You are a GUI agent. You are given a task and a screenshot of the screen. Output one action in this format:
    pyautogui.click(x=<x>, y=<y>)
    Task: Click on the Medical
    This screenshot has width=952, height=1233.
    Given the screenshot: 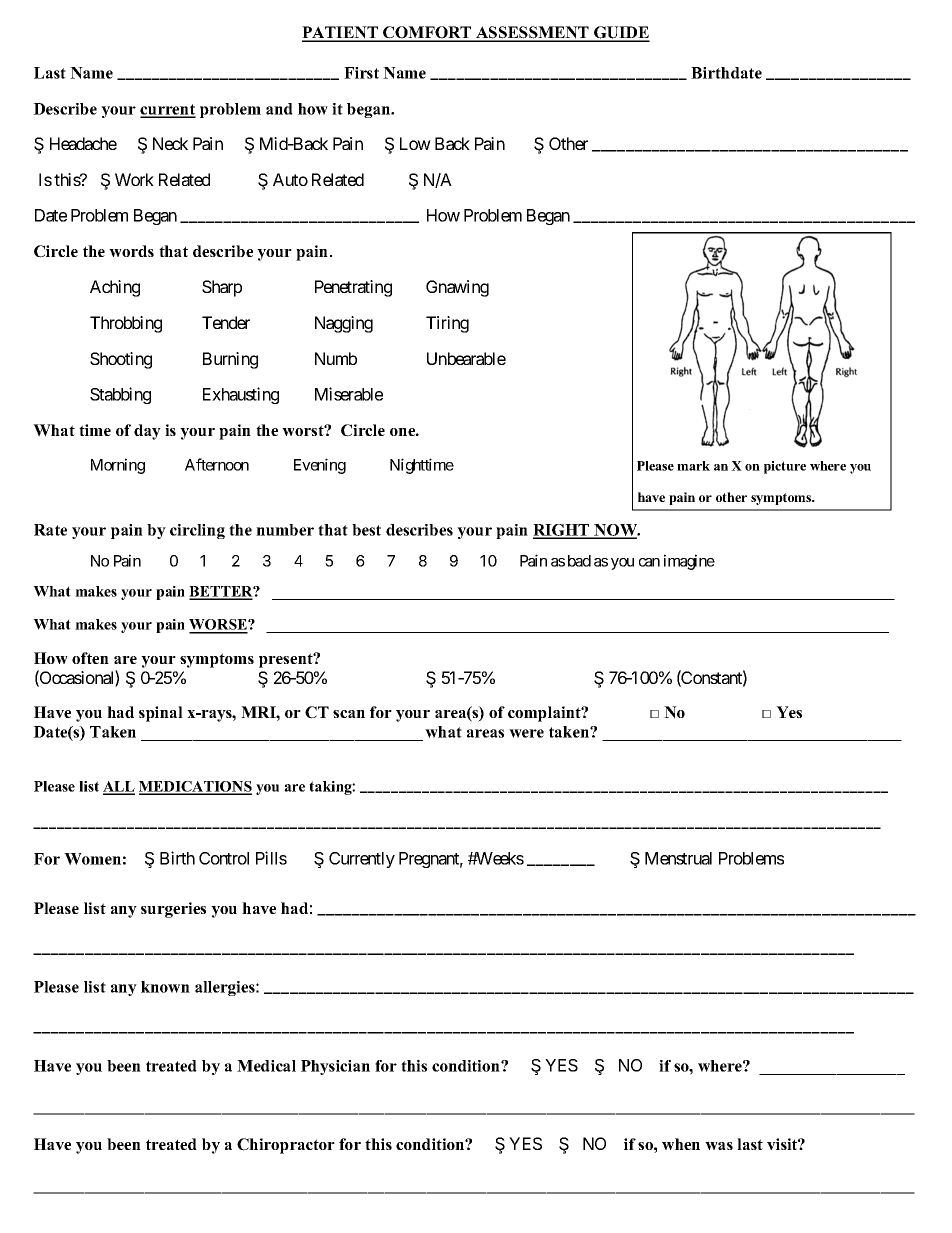 What is the action you would take?
    pyautogui.click(x=266, y=1066)
